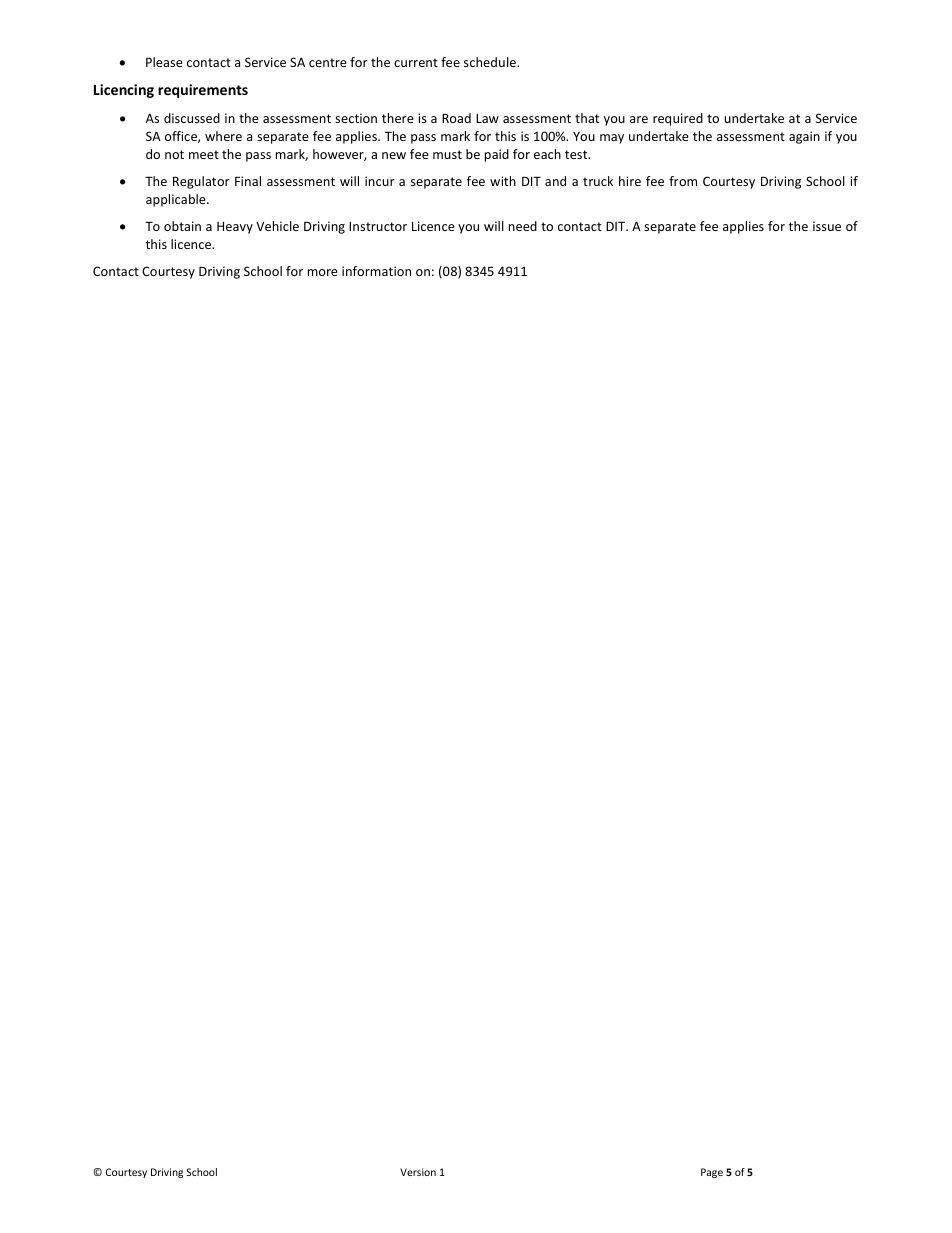 The image size is (952, 1233). I want to click on from, so click(683, 181).
